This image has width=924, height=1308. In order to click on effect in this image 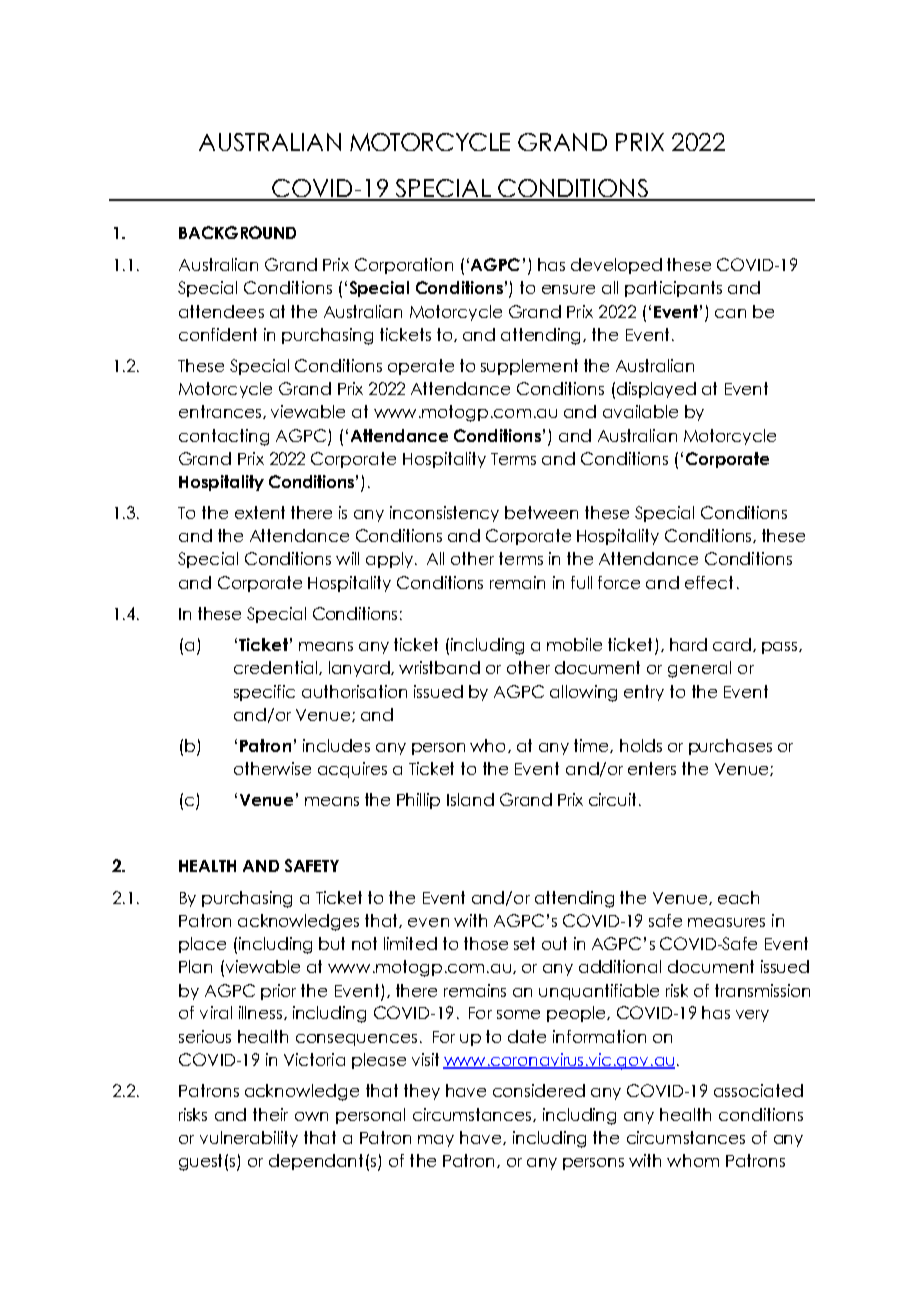, I will do `click(709, 582)`.
